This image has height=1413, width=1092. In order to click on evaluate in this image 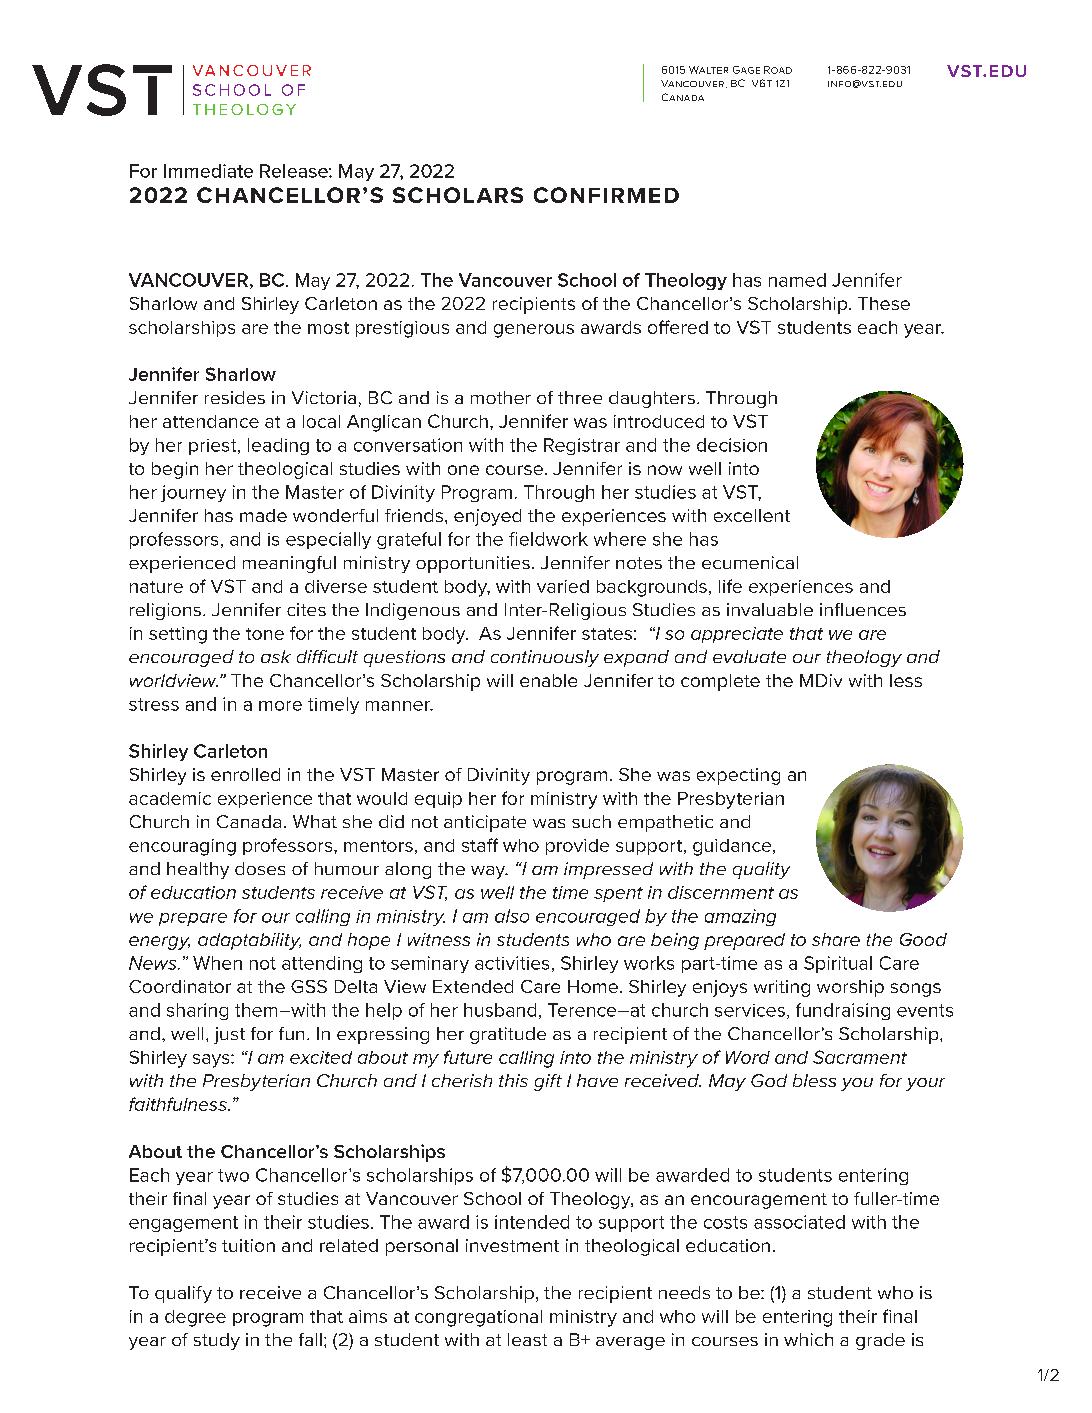, I will do `click(749, 656)`.
